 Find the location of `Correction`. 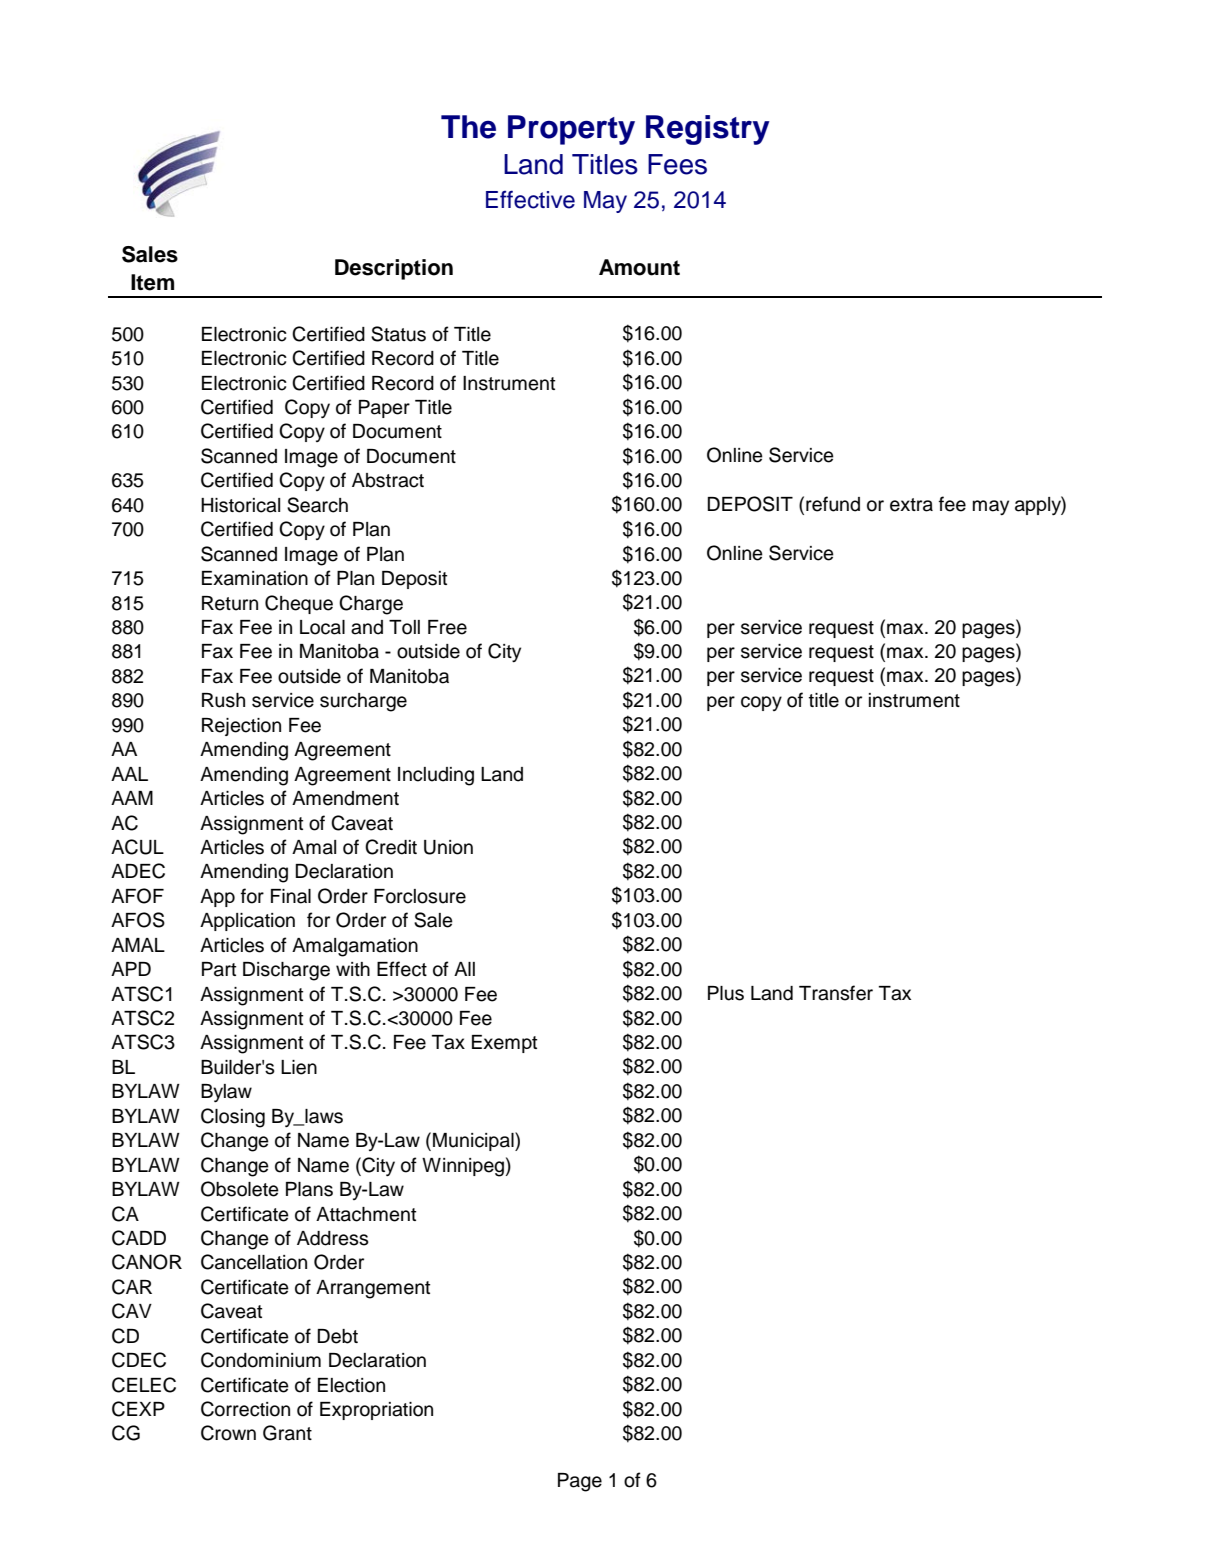

Correction is located at coordinates (245, 1409).
